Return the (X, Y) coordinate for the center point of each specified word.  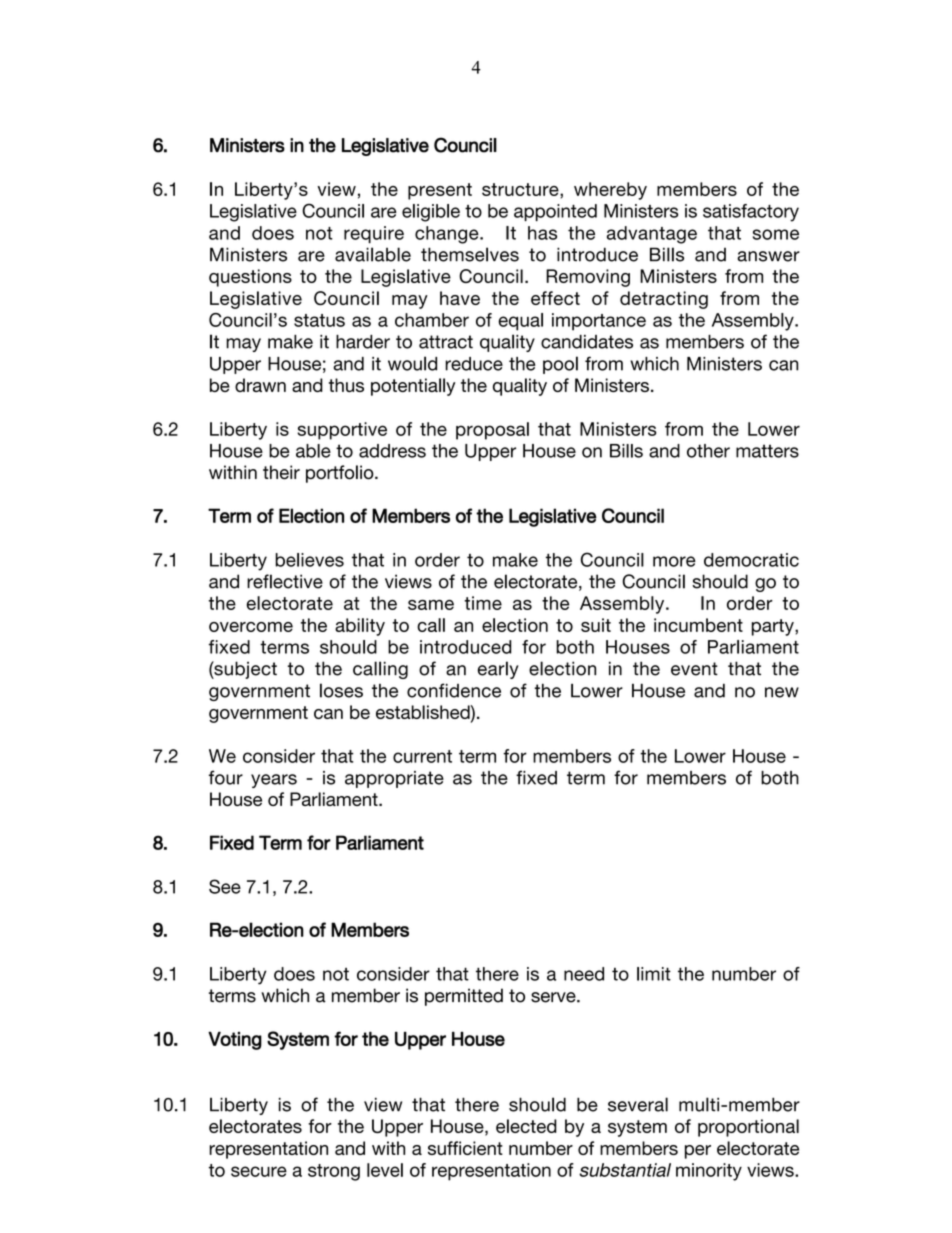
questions (250, 278)
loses (341, 690)
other (708, 451)
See (225, 886)
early (498, 670)
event (694, 669)
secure (259, 1171)
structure (521, 189)
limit (654, 974)
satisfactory (751, 213)
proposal (492, 431)
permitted (464, 997)
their (281, 472)
